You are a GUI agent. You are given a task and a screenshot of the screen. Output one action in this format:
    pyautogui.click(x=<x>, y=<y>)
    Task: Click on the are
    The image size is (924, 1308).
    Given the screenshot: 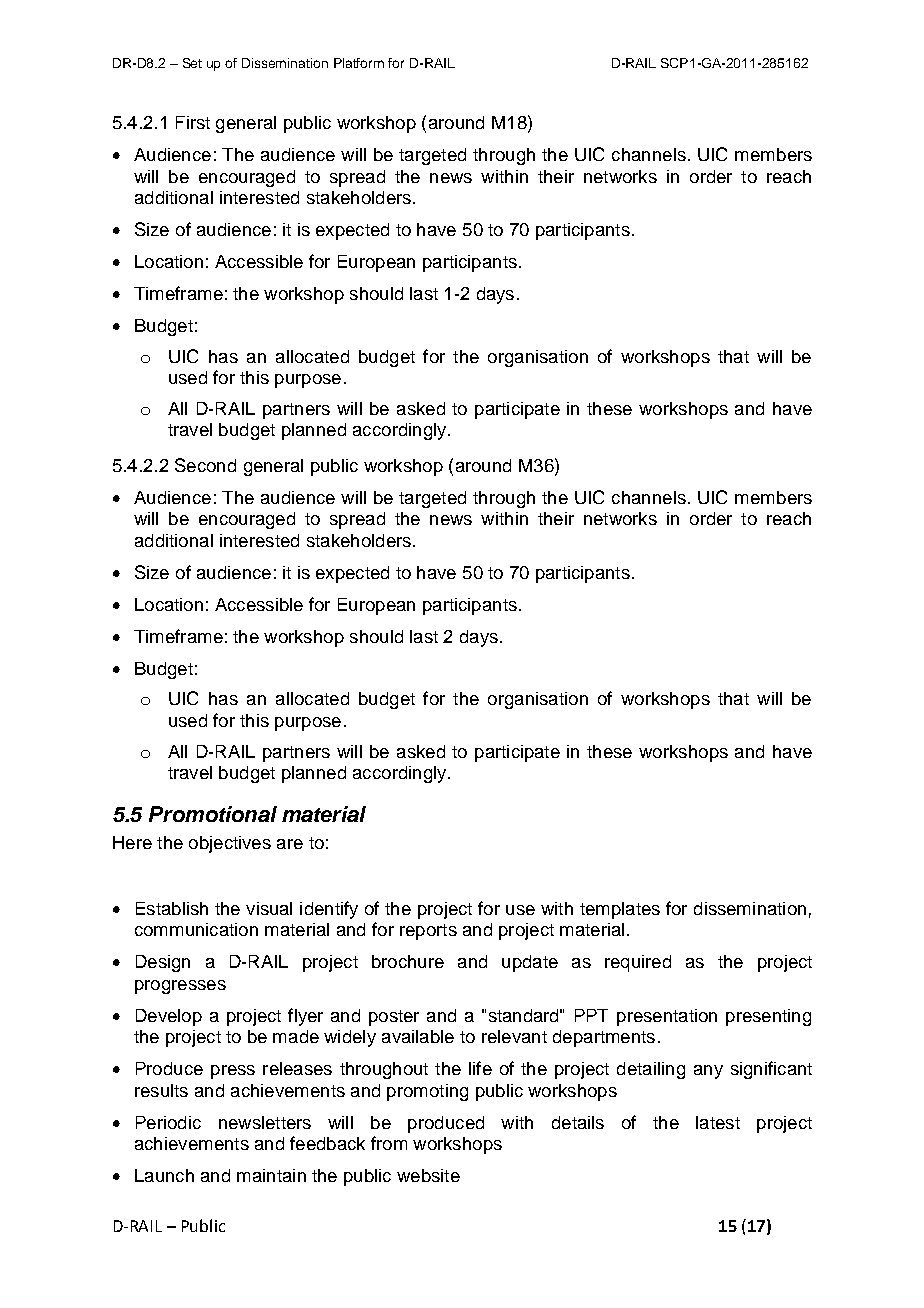 What is the action you would take?
    pyautogui.click(x=290, y=844)
